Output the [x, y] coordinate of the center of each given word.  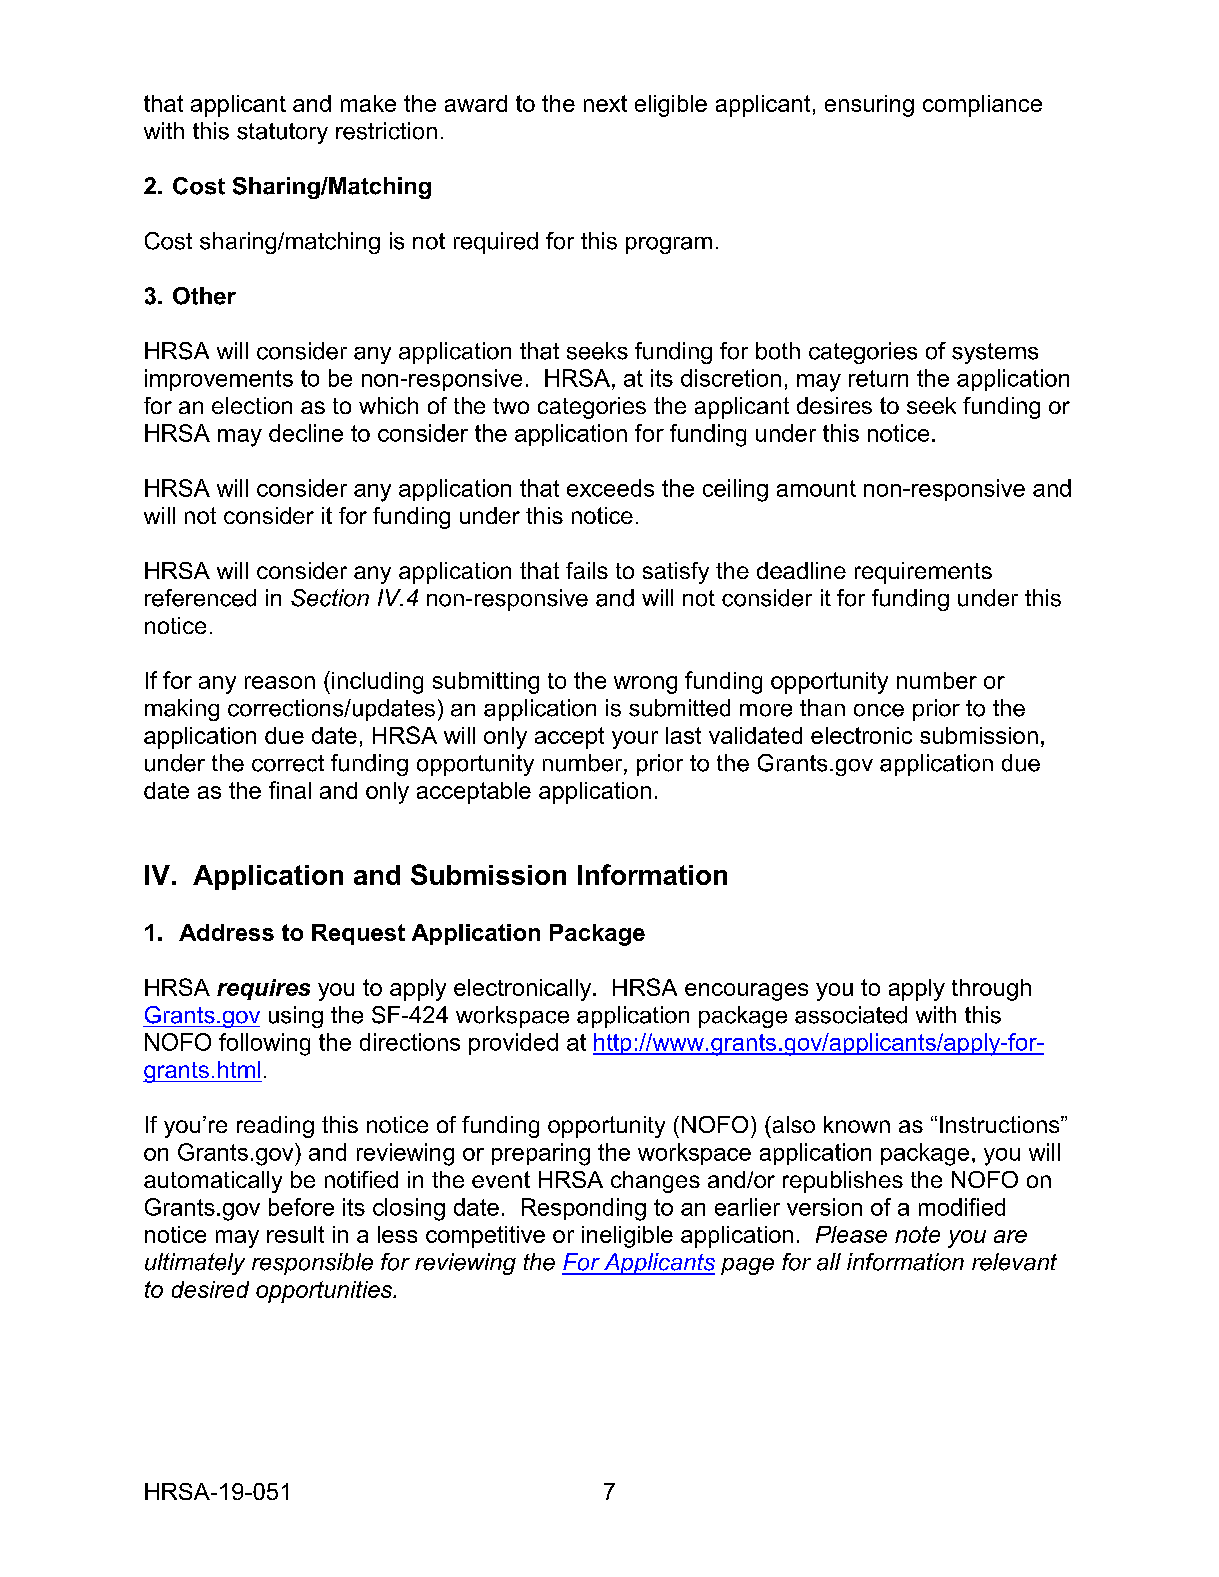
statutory [282, 133]
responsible [312, 1264]
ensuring [869, 106]
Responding [584, 1209]
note [917, 1234]
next [605, 103]
